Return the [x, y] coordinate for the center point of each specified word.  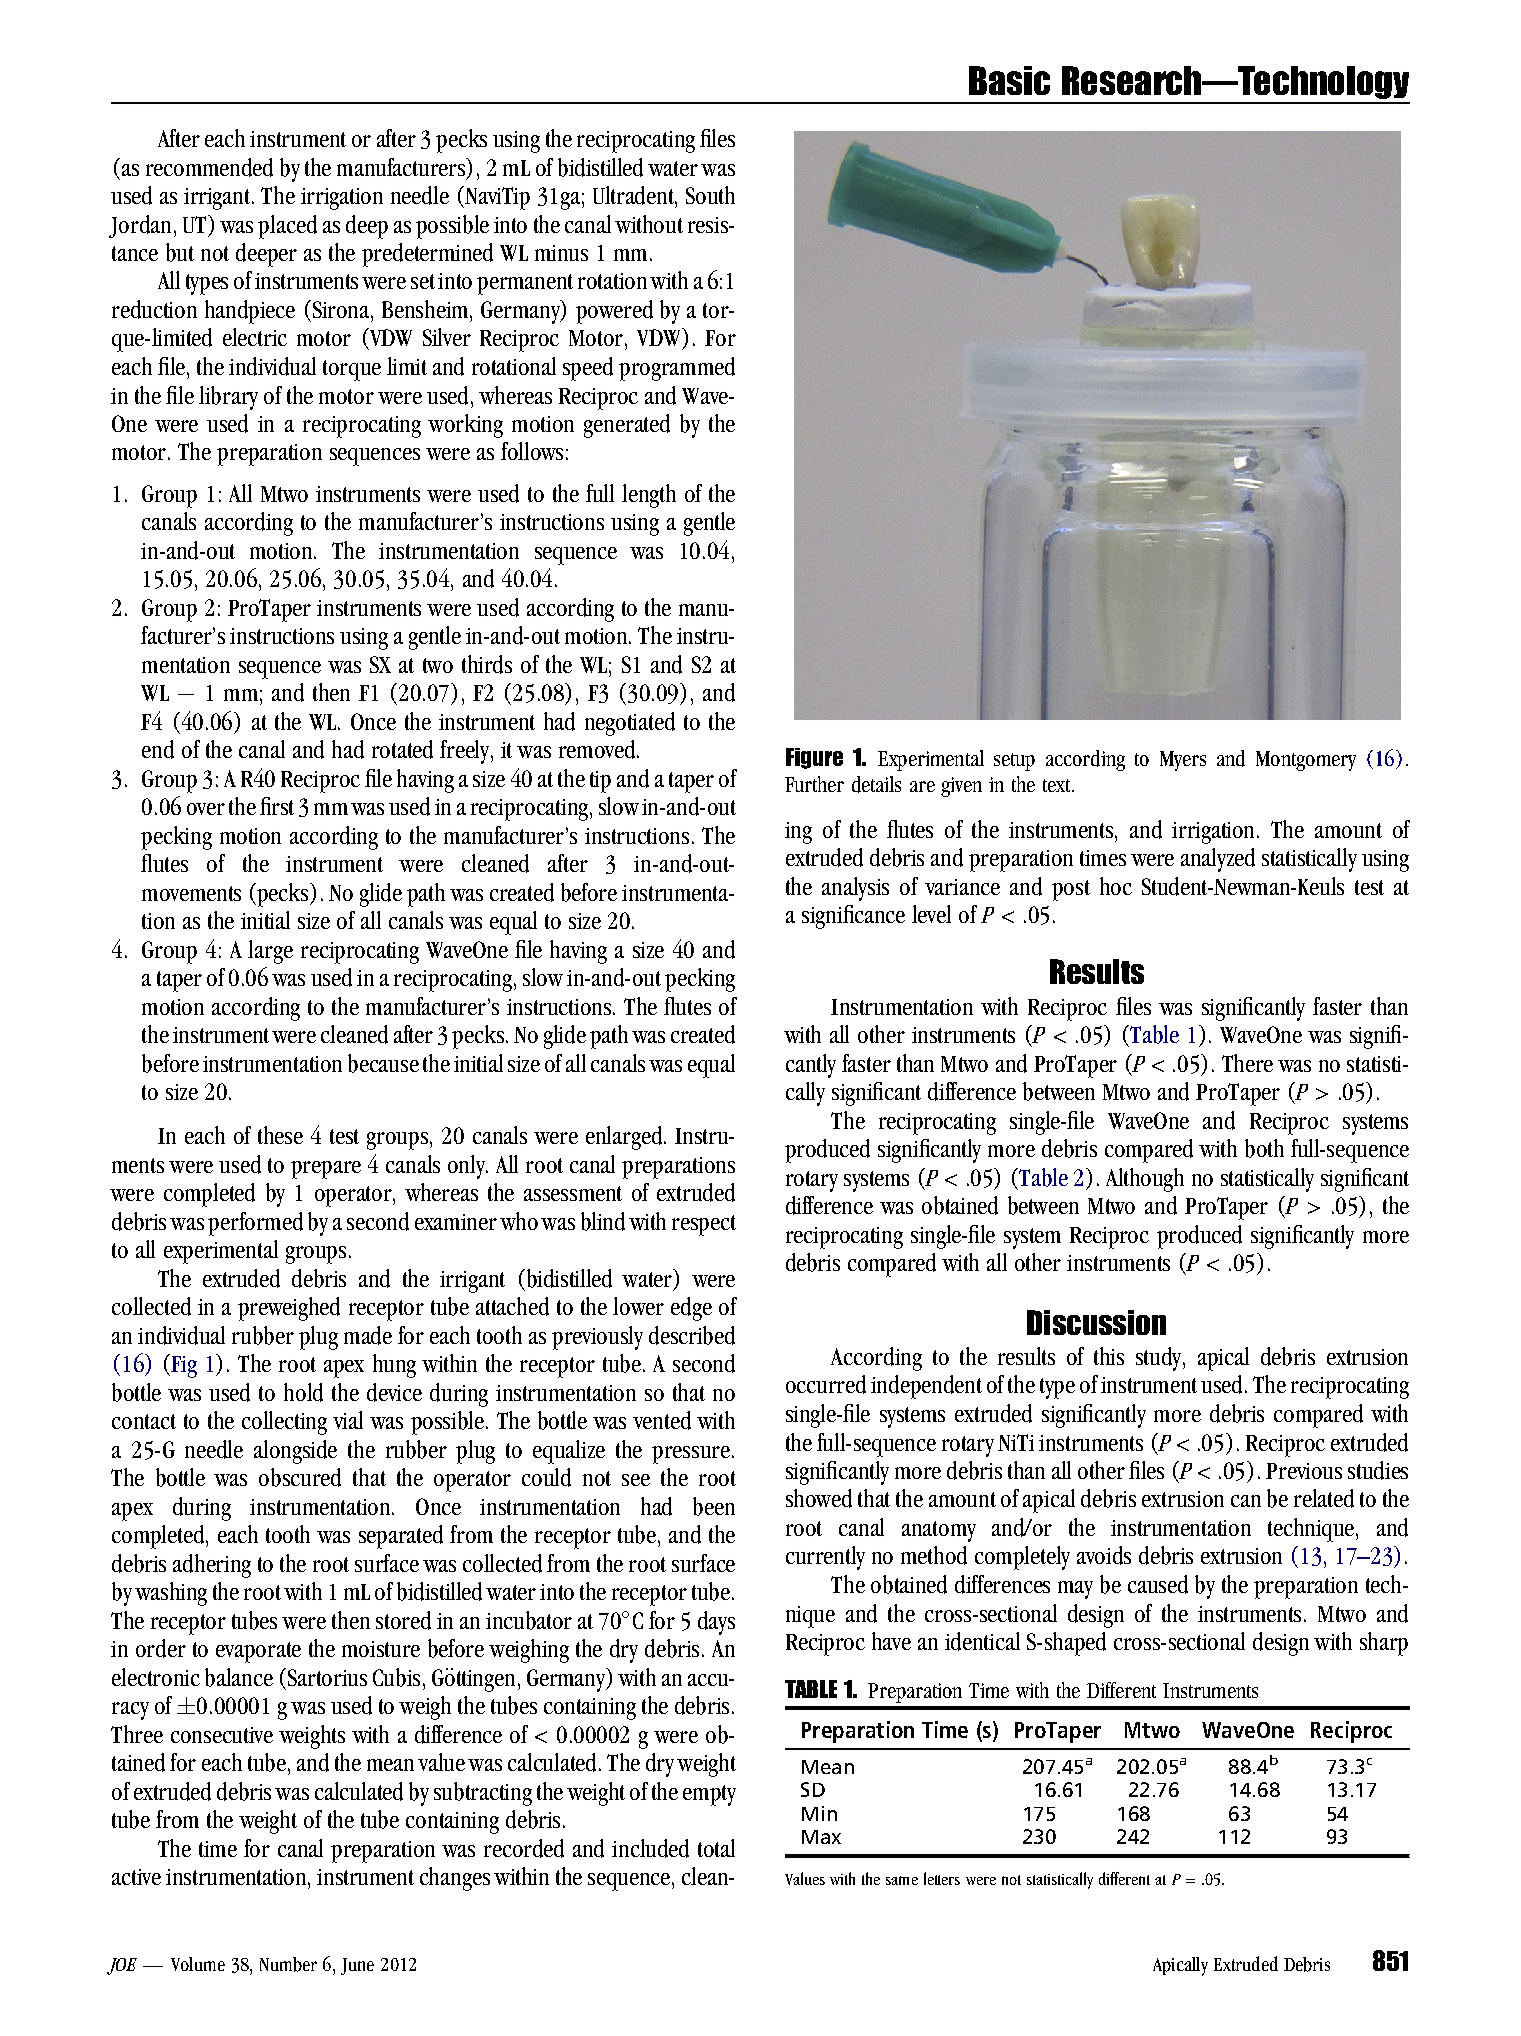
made [368, 1335]
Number [288, 1964]
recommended [209, 167]
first [277, 806]
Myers [1183, 761]
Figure [814, 758]
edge [691, 1309]
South [710, 195]
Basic [1009, 80]
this [1109, 1356]
